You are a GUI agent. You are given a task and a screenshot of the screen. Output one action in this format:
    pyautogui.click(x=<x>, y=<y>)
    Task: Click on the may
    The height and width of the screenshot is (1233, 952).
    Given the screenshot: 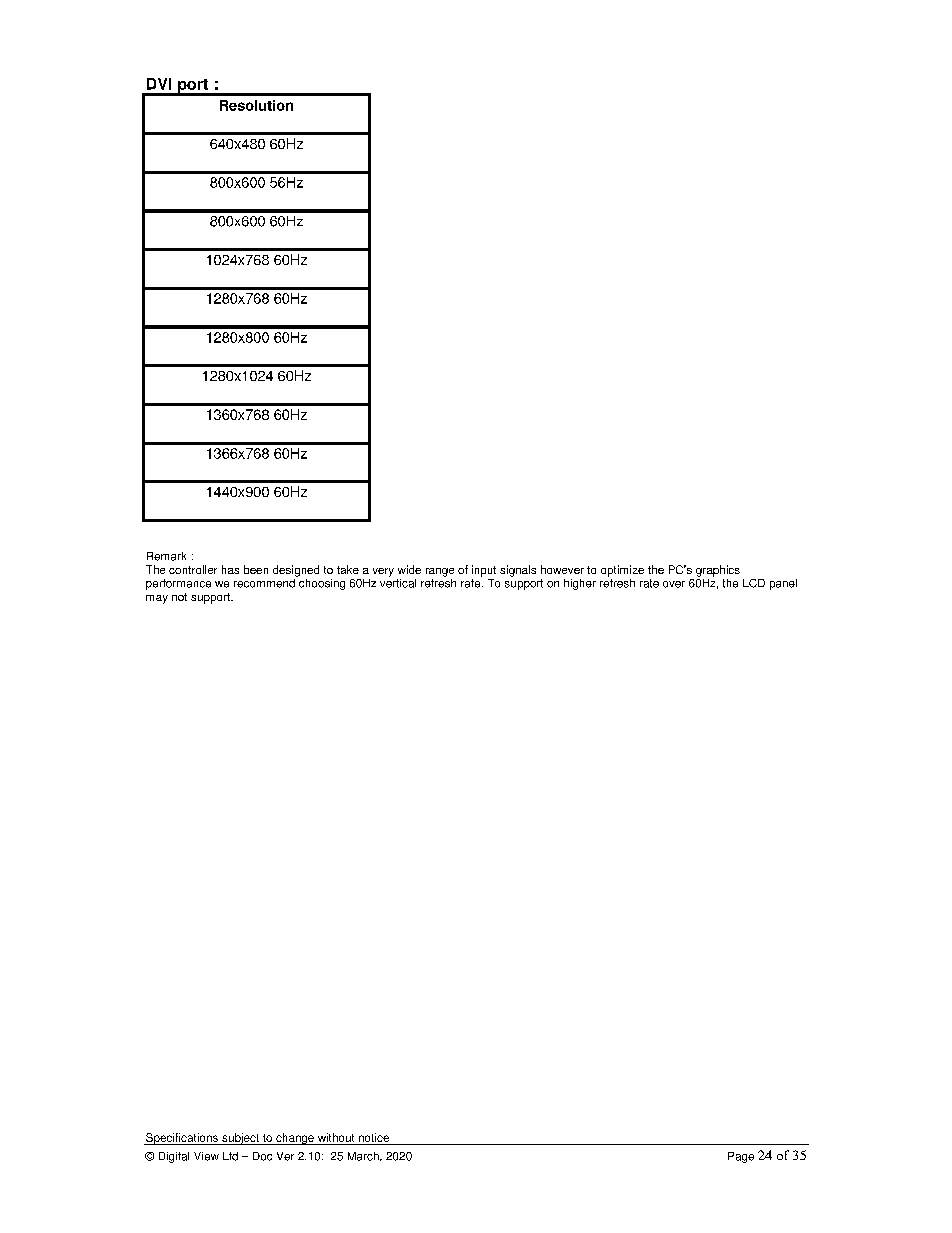 What is the action you would take?
    pyautogui.click(x=157, y=599)
